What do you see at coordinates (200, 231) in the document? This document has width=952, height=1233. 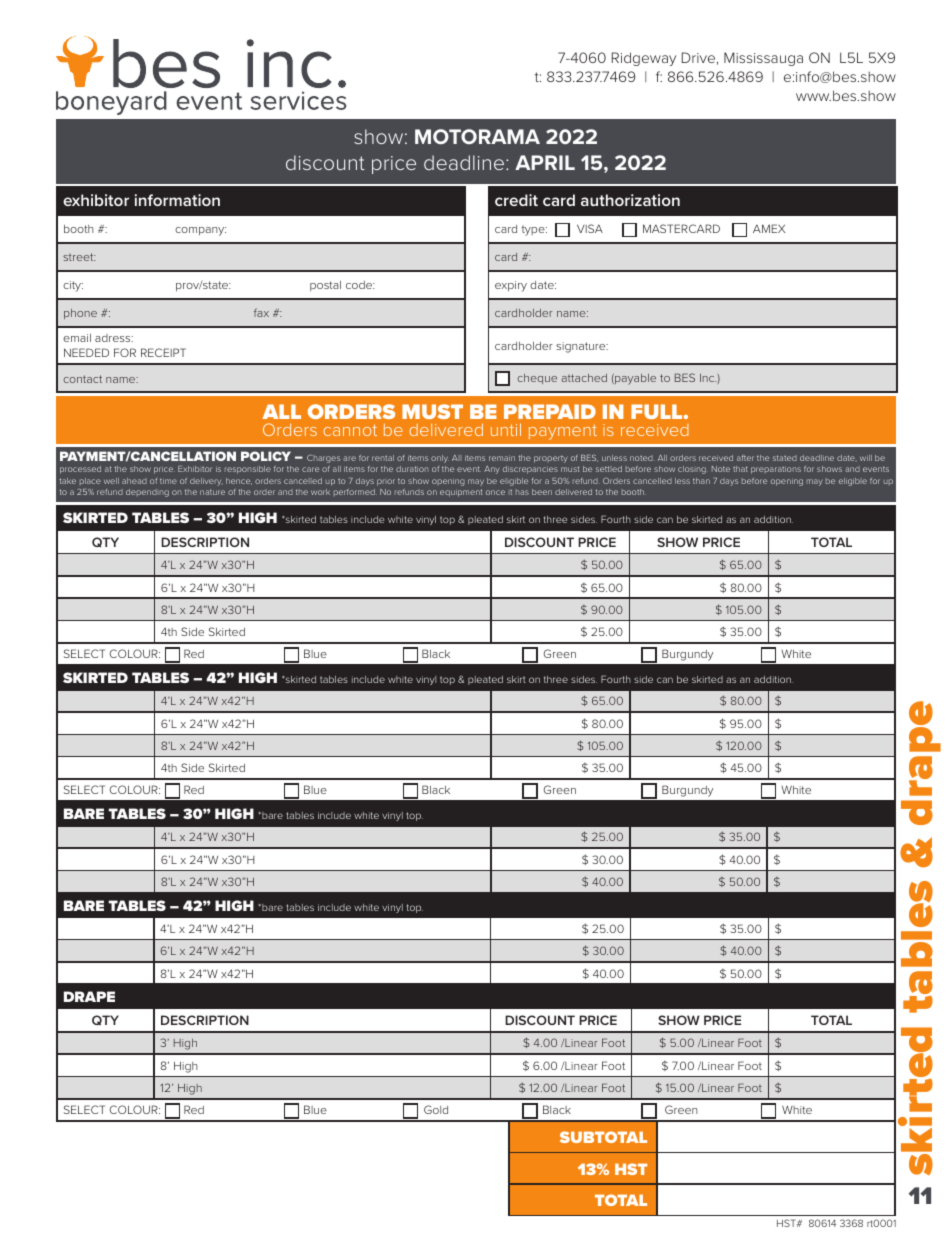 I see `company` at bounding box center [200, 231].
